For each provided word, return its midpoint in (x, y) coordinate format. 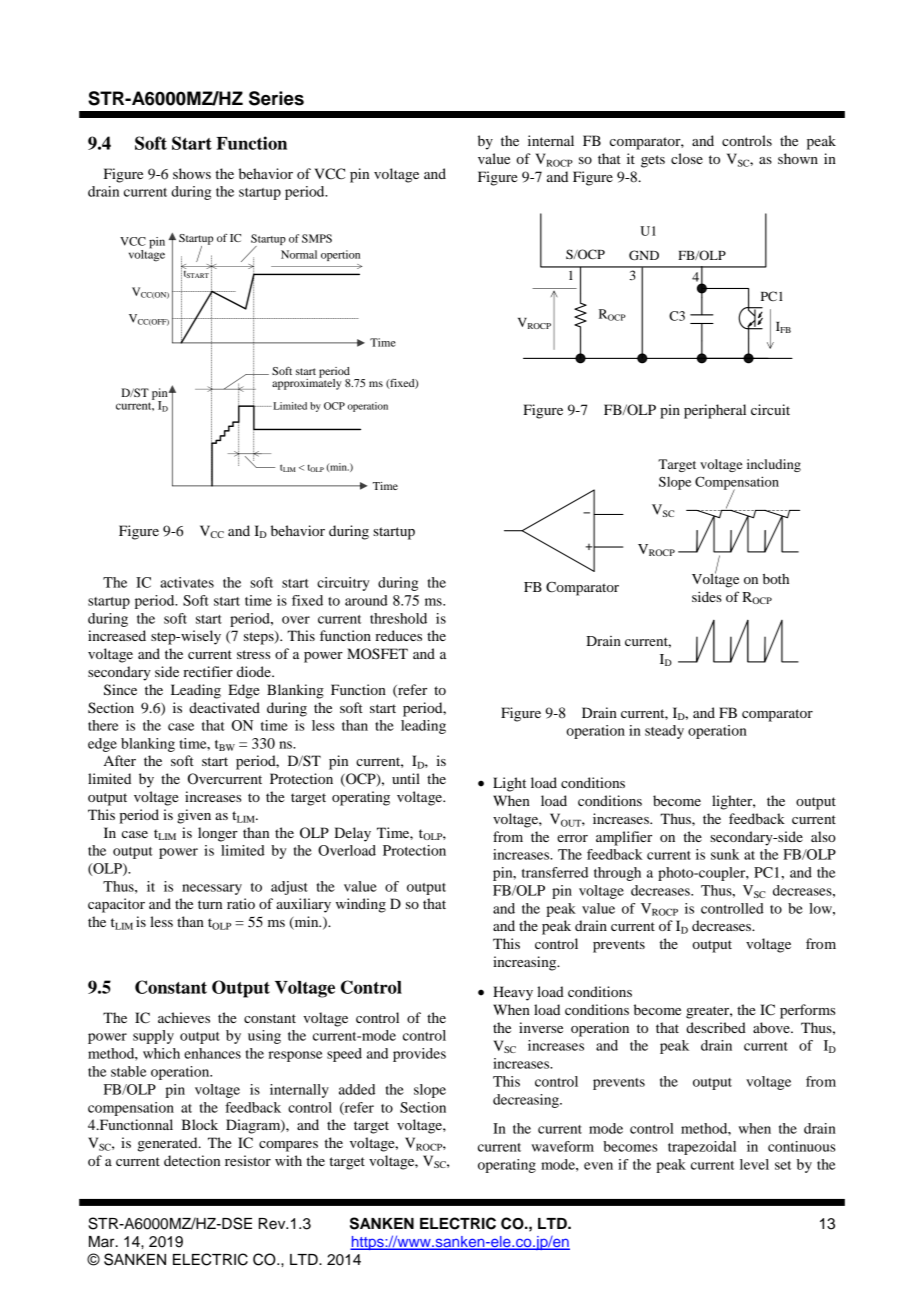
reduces (398, 635)
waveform (563, 1146)
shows (192, 173)
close (687, 158)
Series (276, 98)
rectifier (208, 671)
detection (192, 1160)
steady (664, 732)
